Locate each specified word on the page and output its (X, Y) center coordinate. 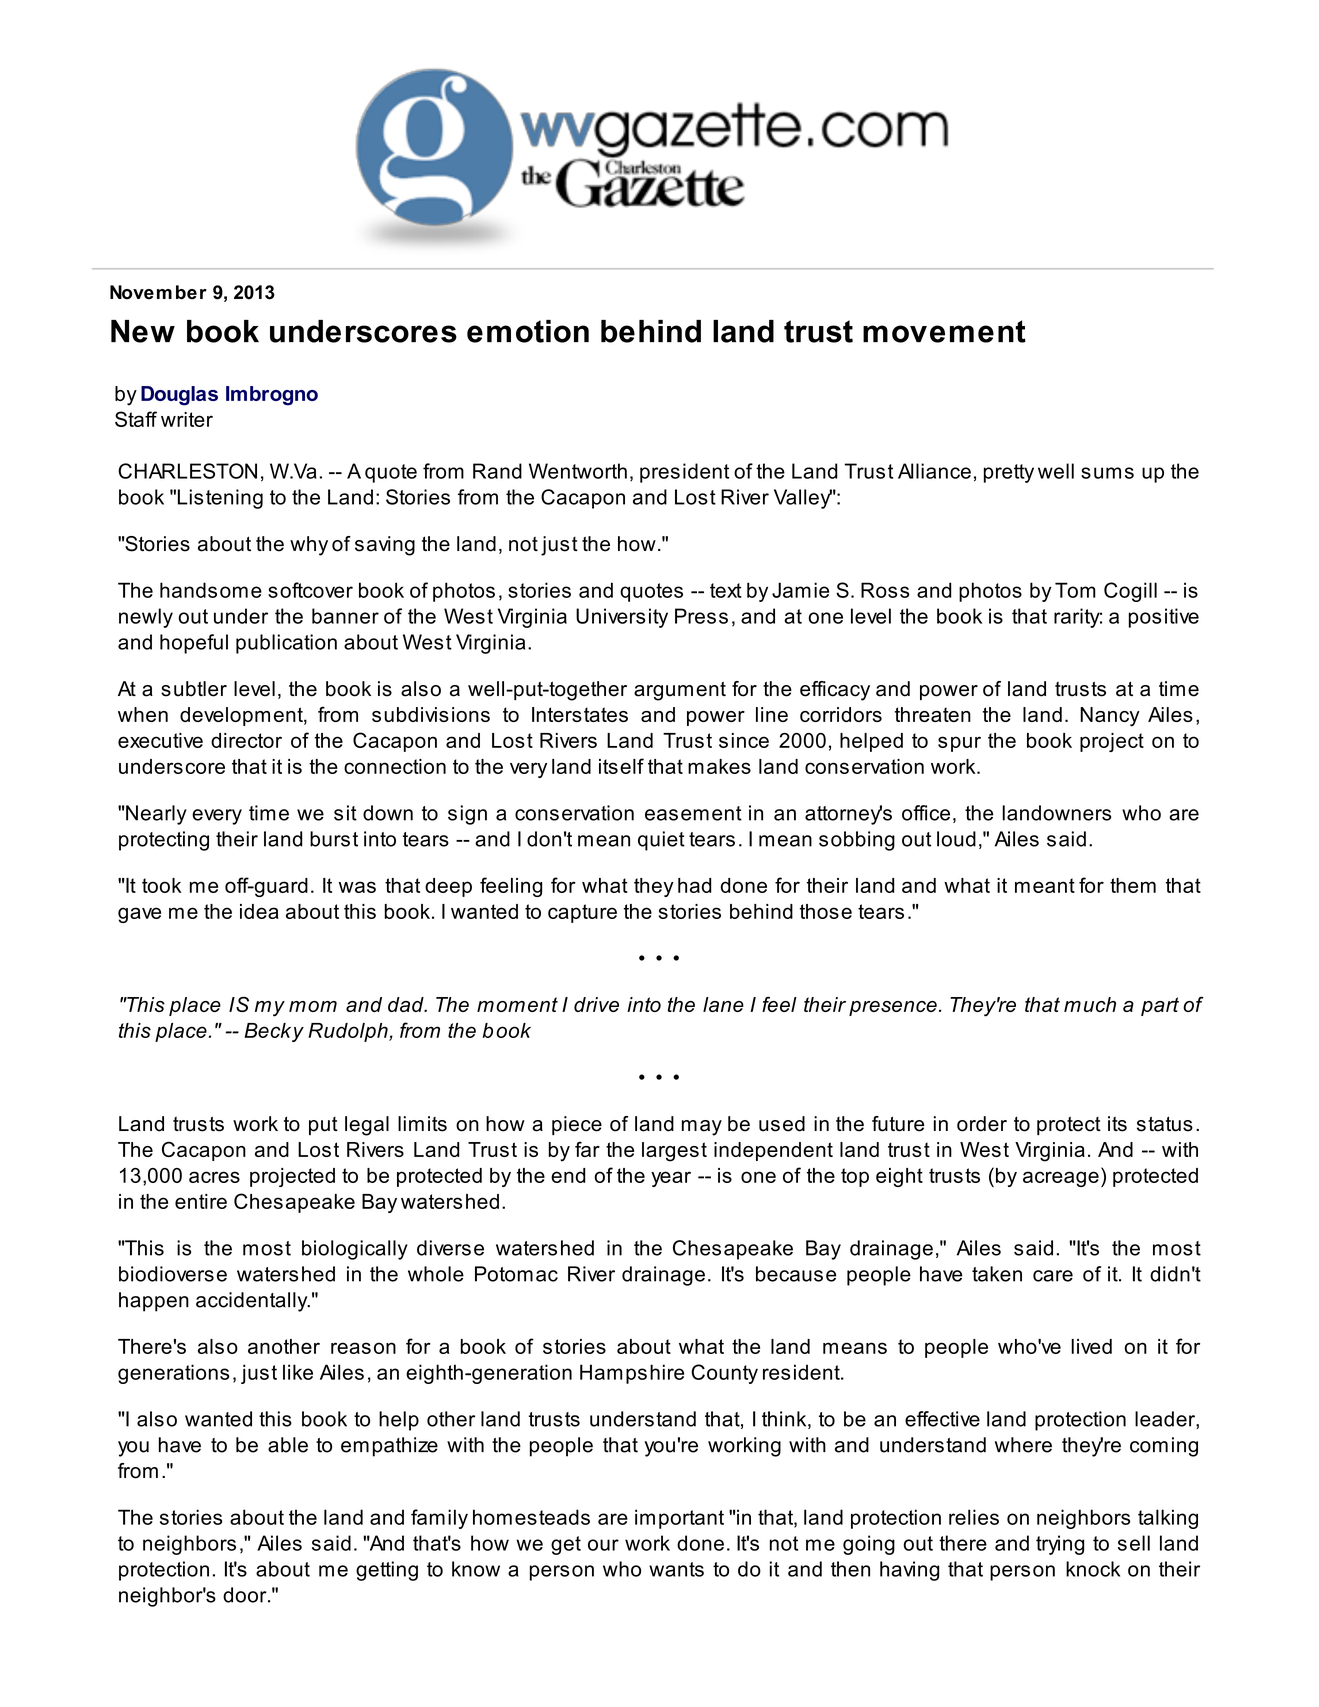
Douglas (179, 396)
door (246, 1595)
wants (676, 1569)
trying (1060, 1545)
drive (596, 1004)
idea (259, 911)
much (1090, 1004)
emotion (528, 331)
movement (944, 331)
